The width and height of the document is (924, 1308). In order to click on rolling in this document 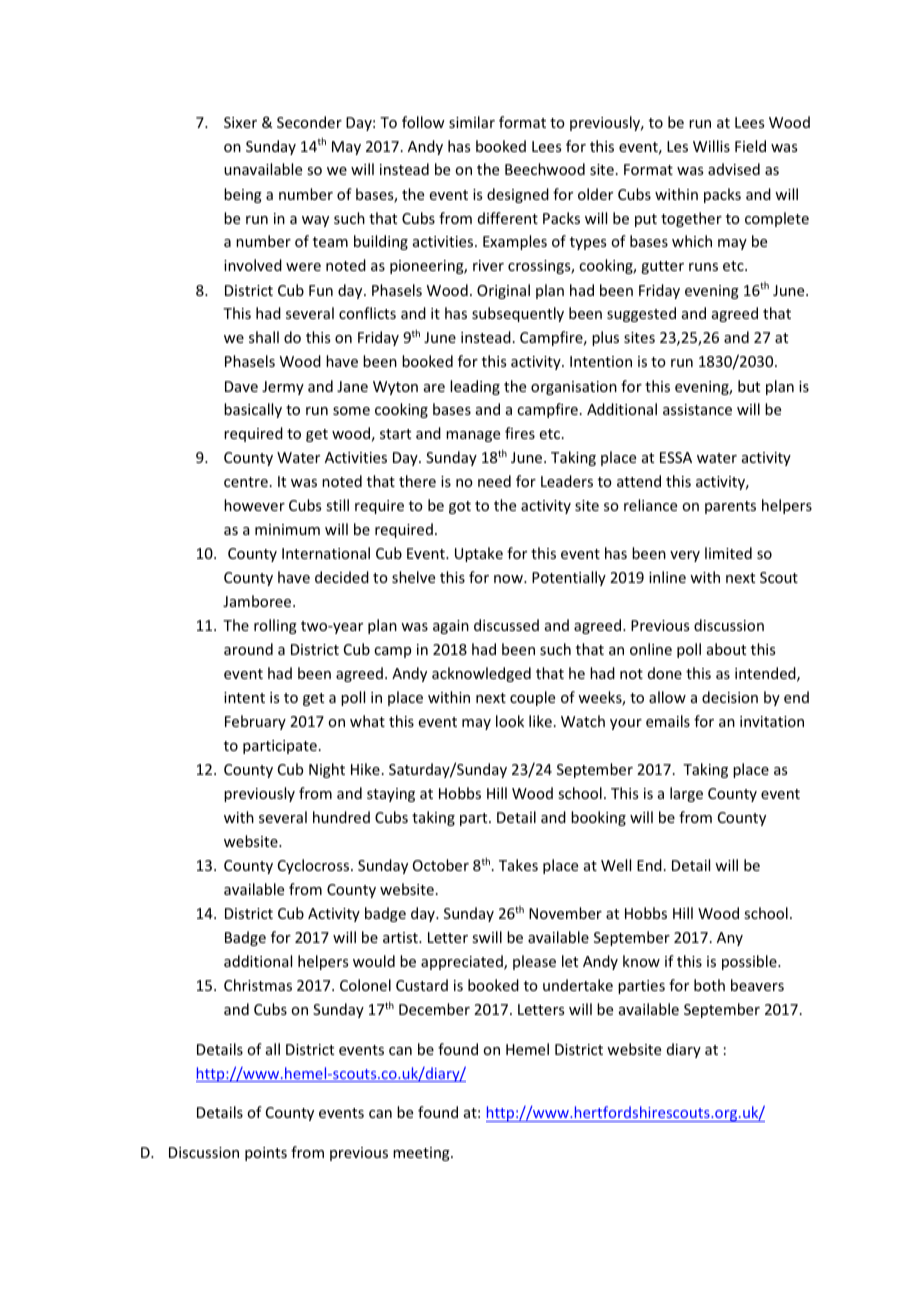, I will do `click(275, 626)`.
